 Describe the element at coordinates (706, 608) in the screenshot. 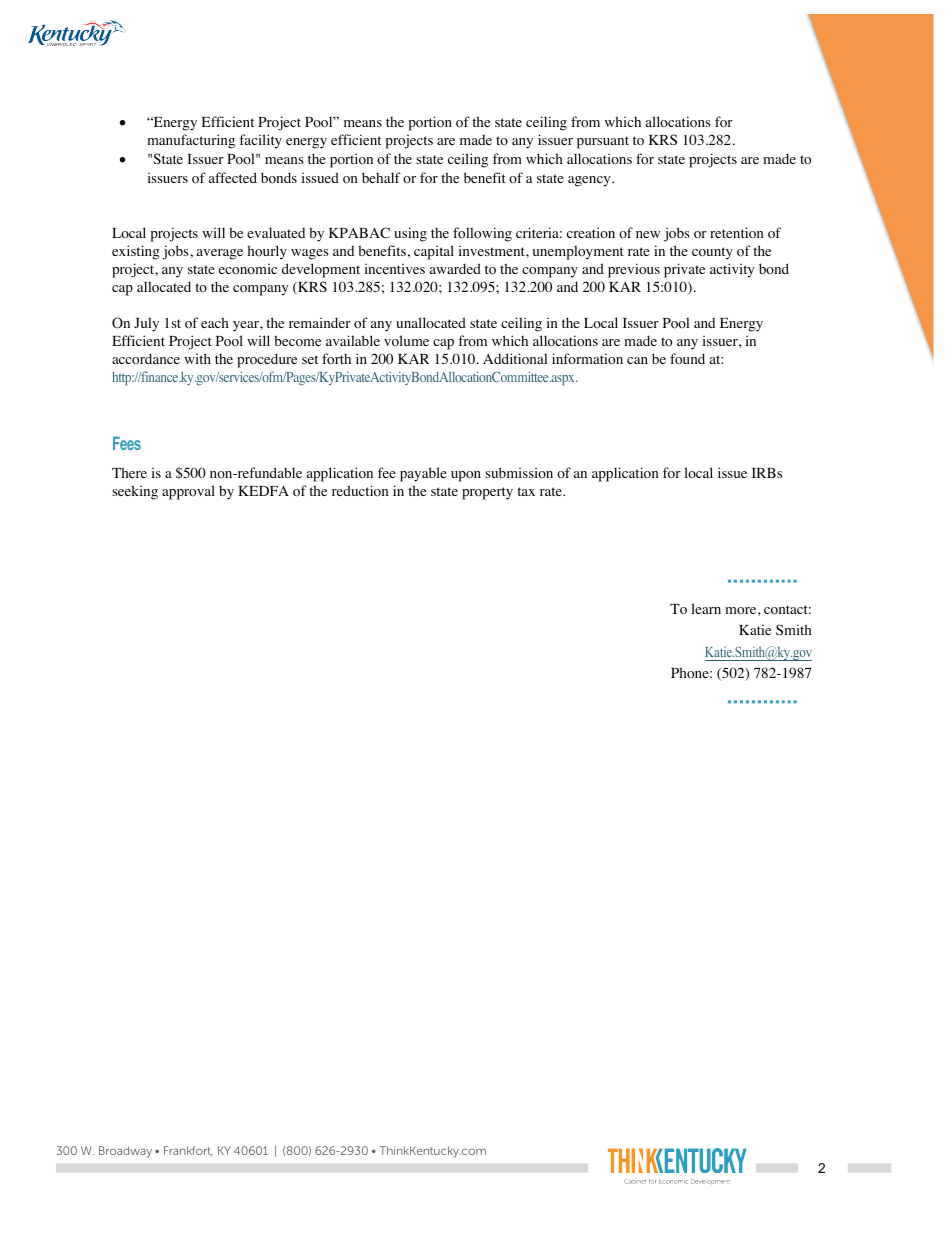

I see `learn` at that location.
